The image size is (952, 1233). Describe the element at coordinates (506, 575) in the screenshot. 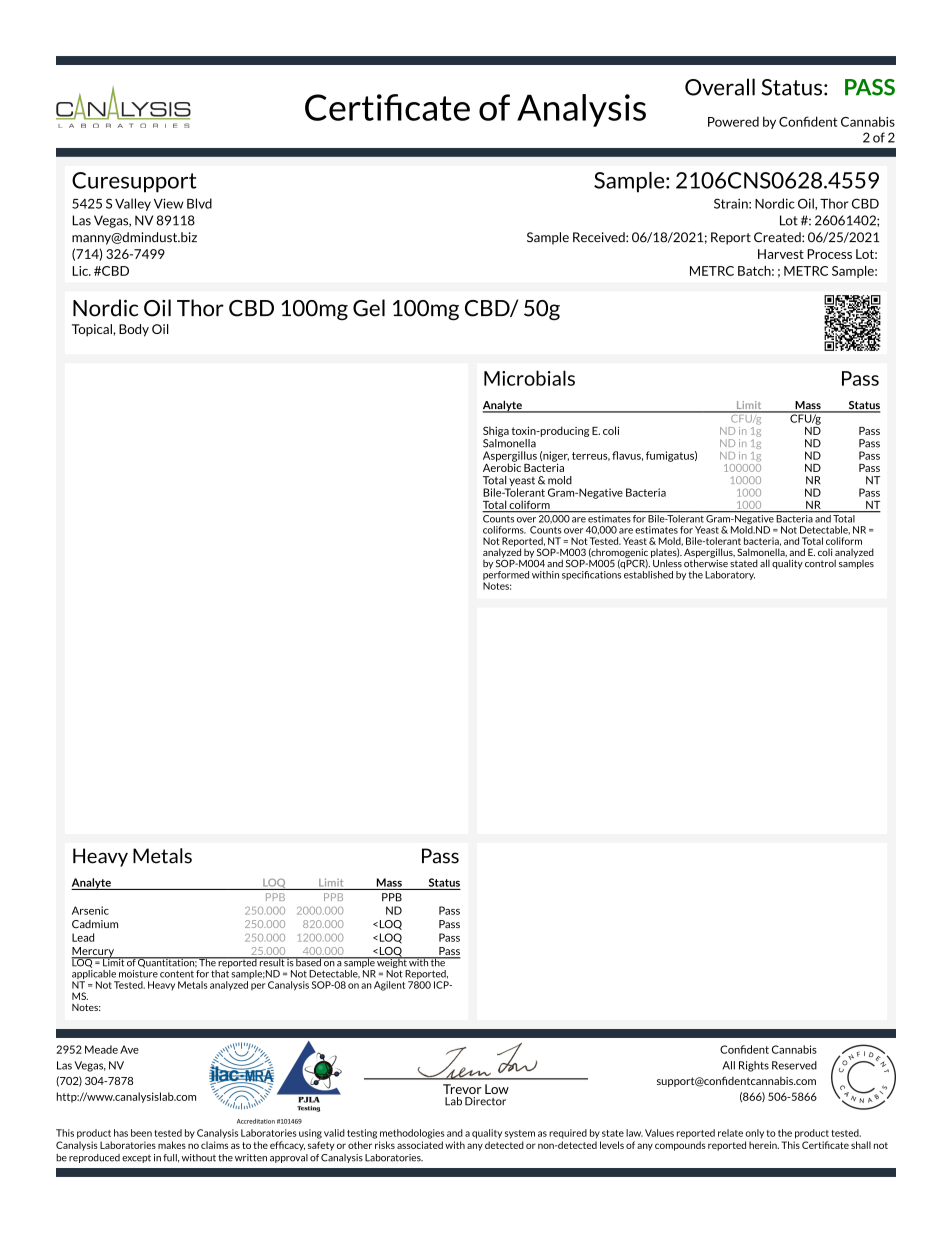

I see `performed` at that location.
